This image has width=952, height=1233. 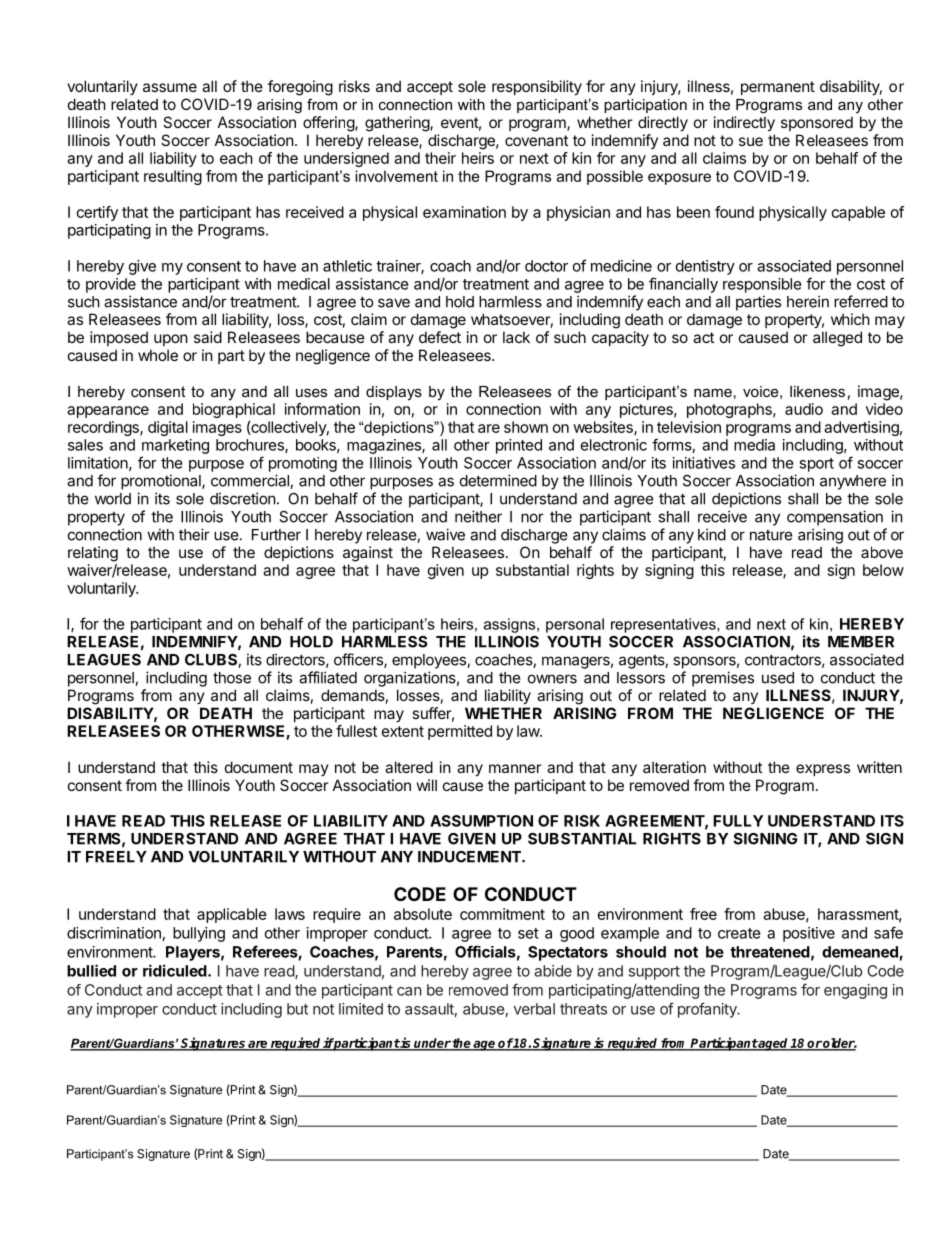 I want to click on those, so click(x=232, y=678).
